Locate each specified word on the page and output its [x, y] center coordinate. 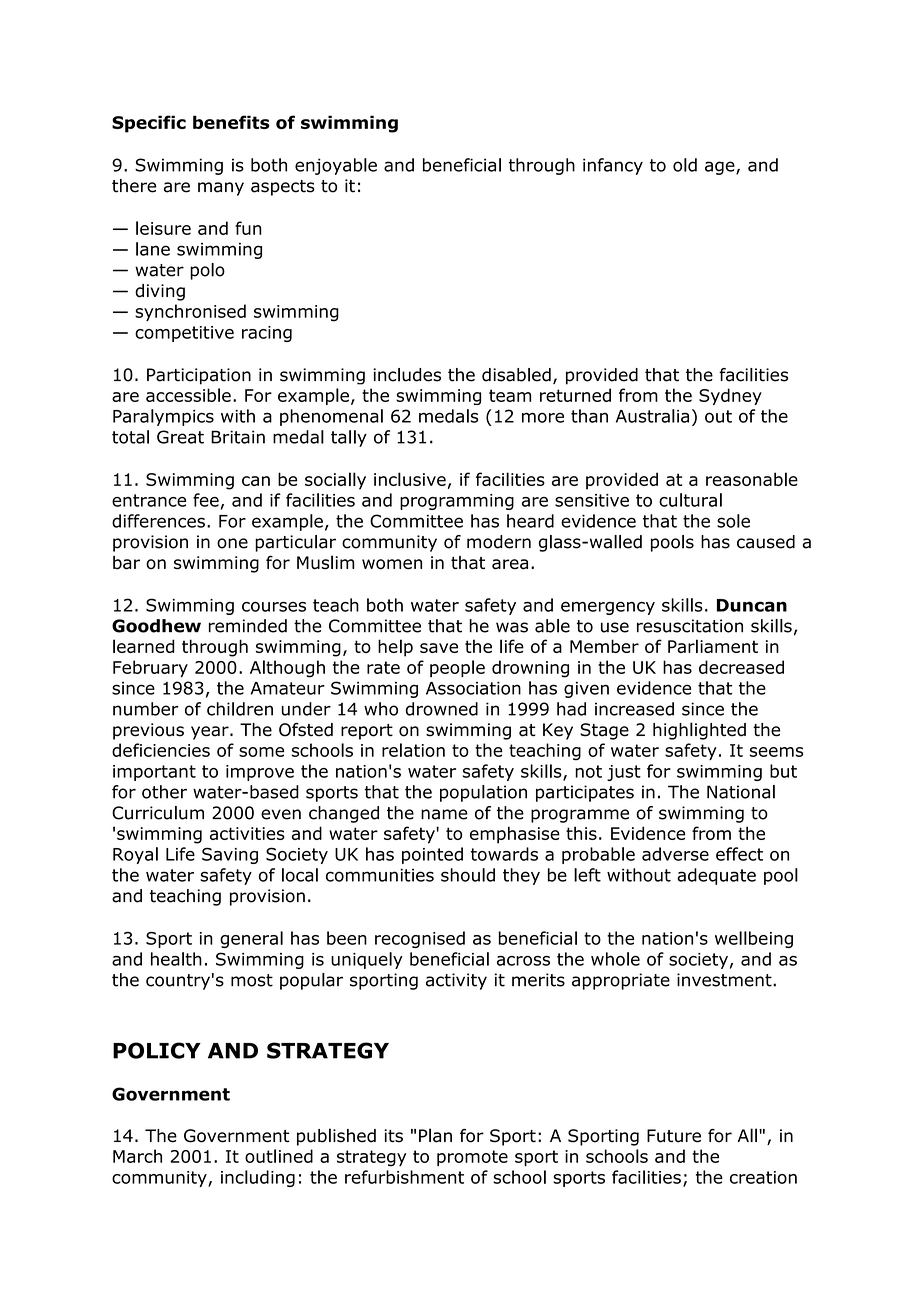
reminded [248, 626]
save [439, 648]
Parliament [713, 646]
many [221, 189]
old [685, 165]
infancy [613, 166]
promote [472, 1158]
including [258, 1178]
